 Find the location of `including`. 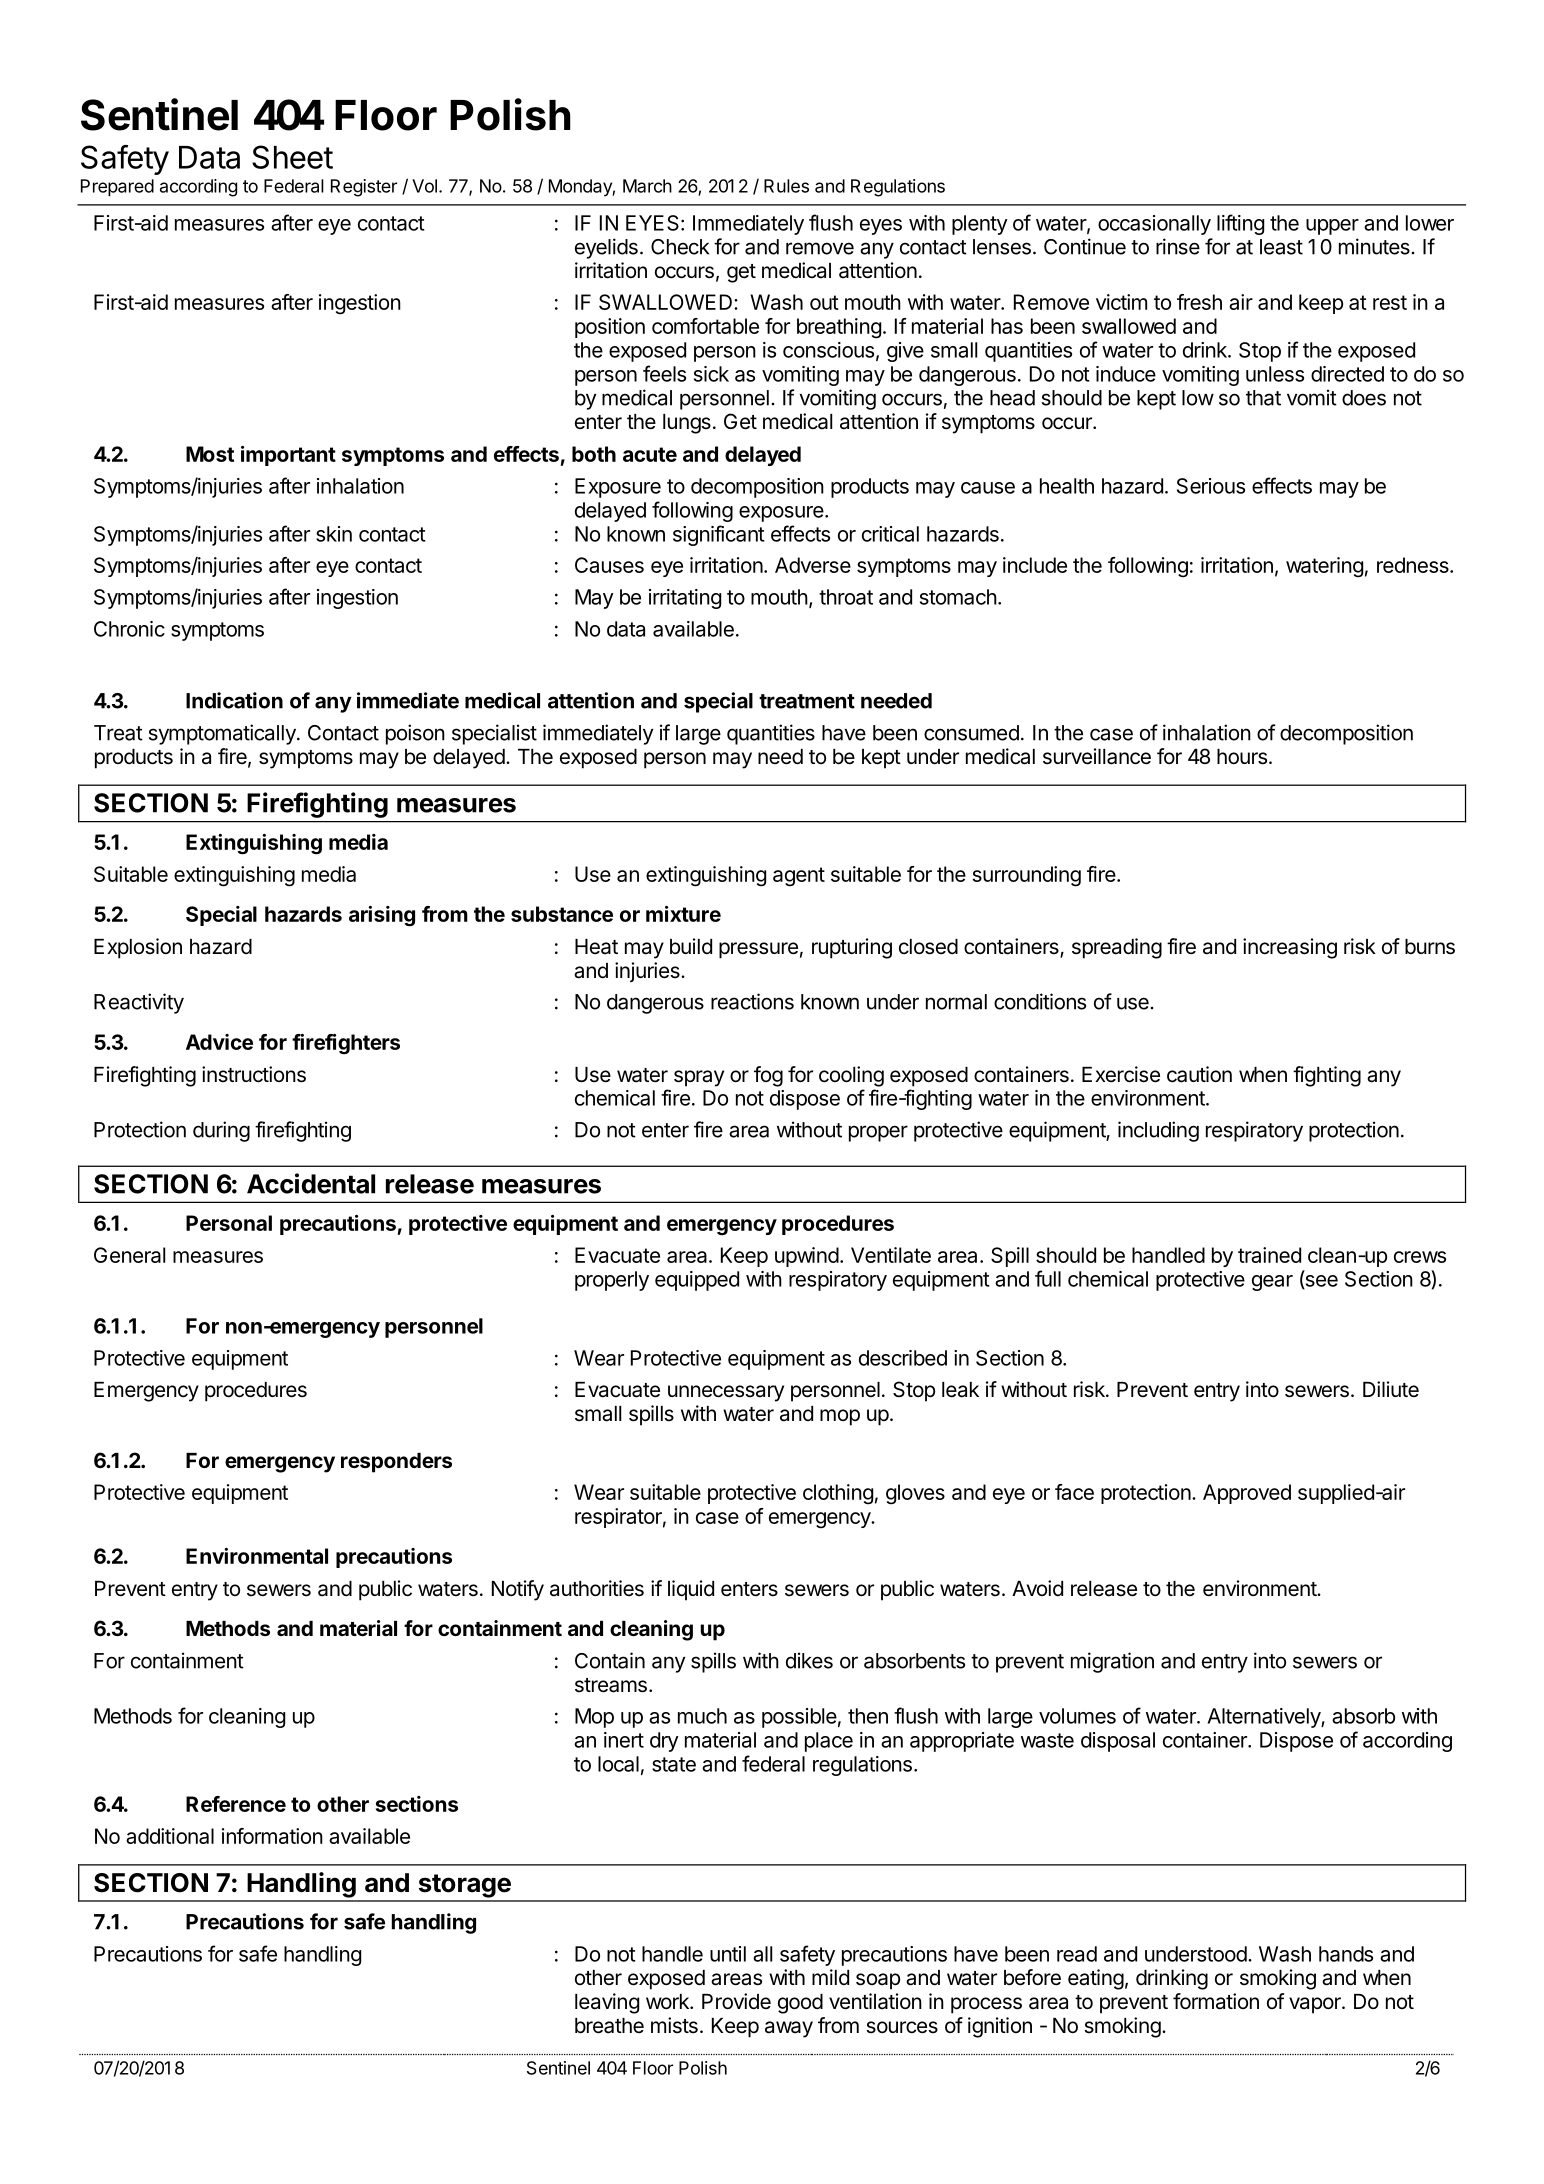

including is located at coordinates (1158, 1131).
